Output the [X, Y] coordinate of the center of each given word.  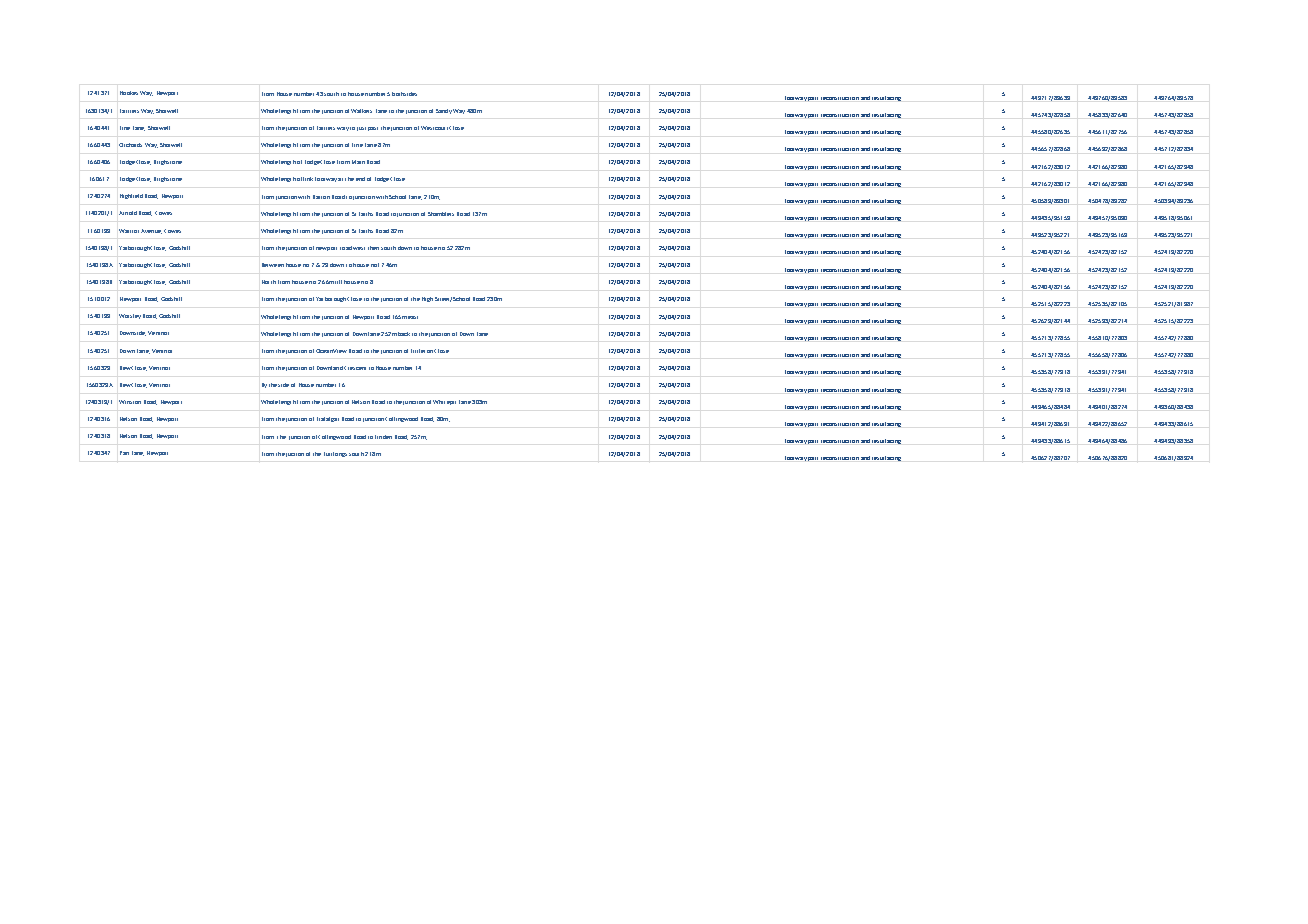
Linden [383, 437]
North [269, 282]
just [361, 129]
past [373, 129]
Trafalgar [328, 419]
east [413, 317]
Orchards [130, 145]
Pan [124, 453]
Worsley [130, 316]
